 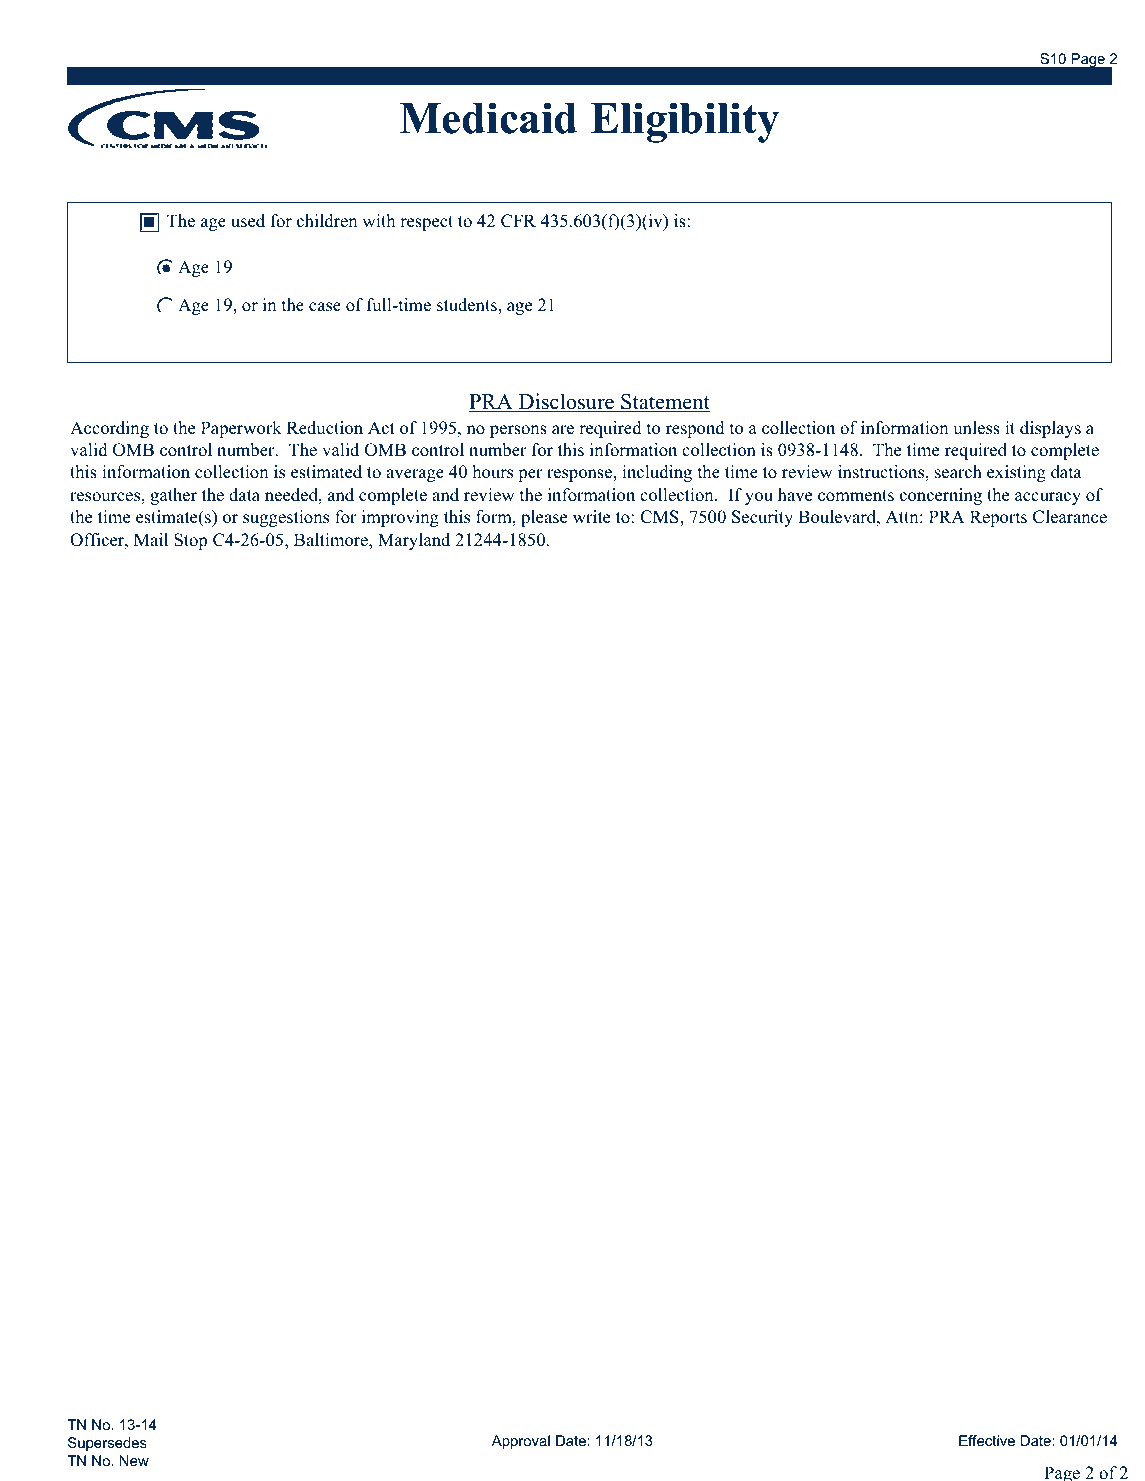 I want to click on New, so click(x=134, y=1460).
